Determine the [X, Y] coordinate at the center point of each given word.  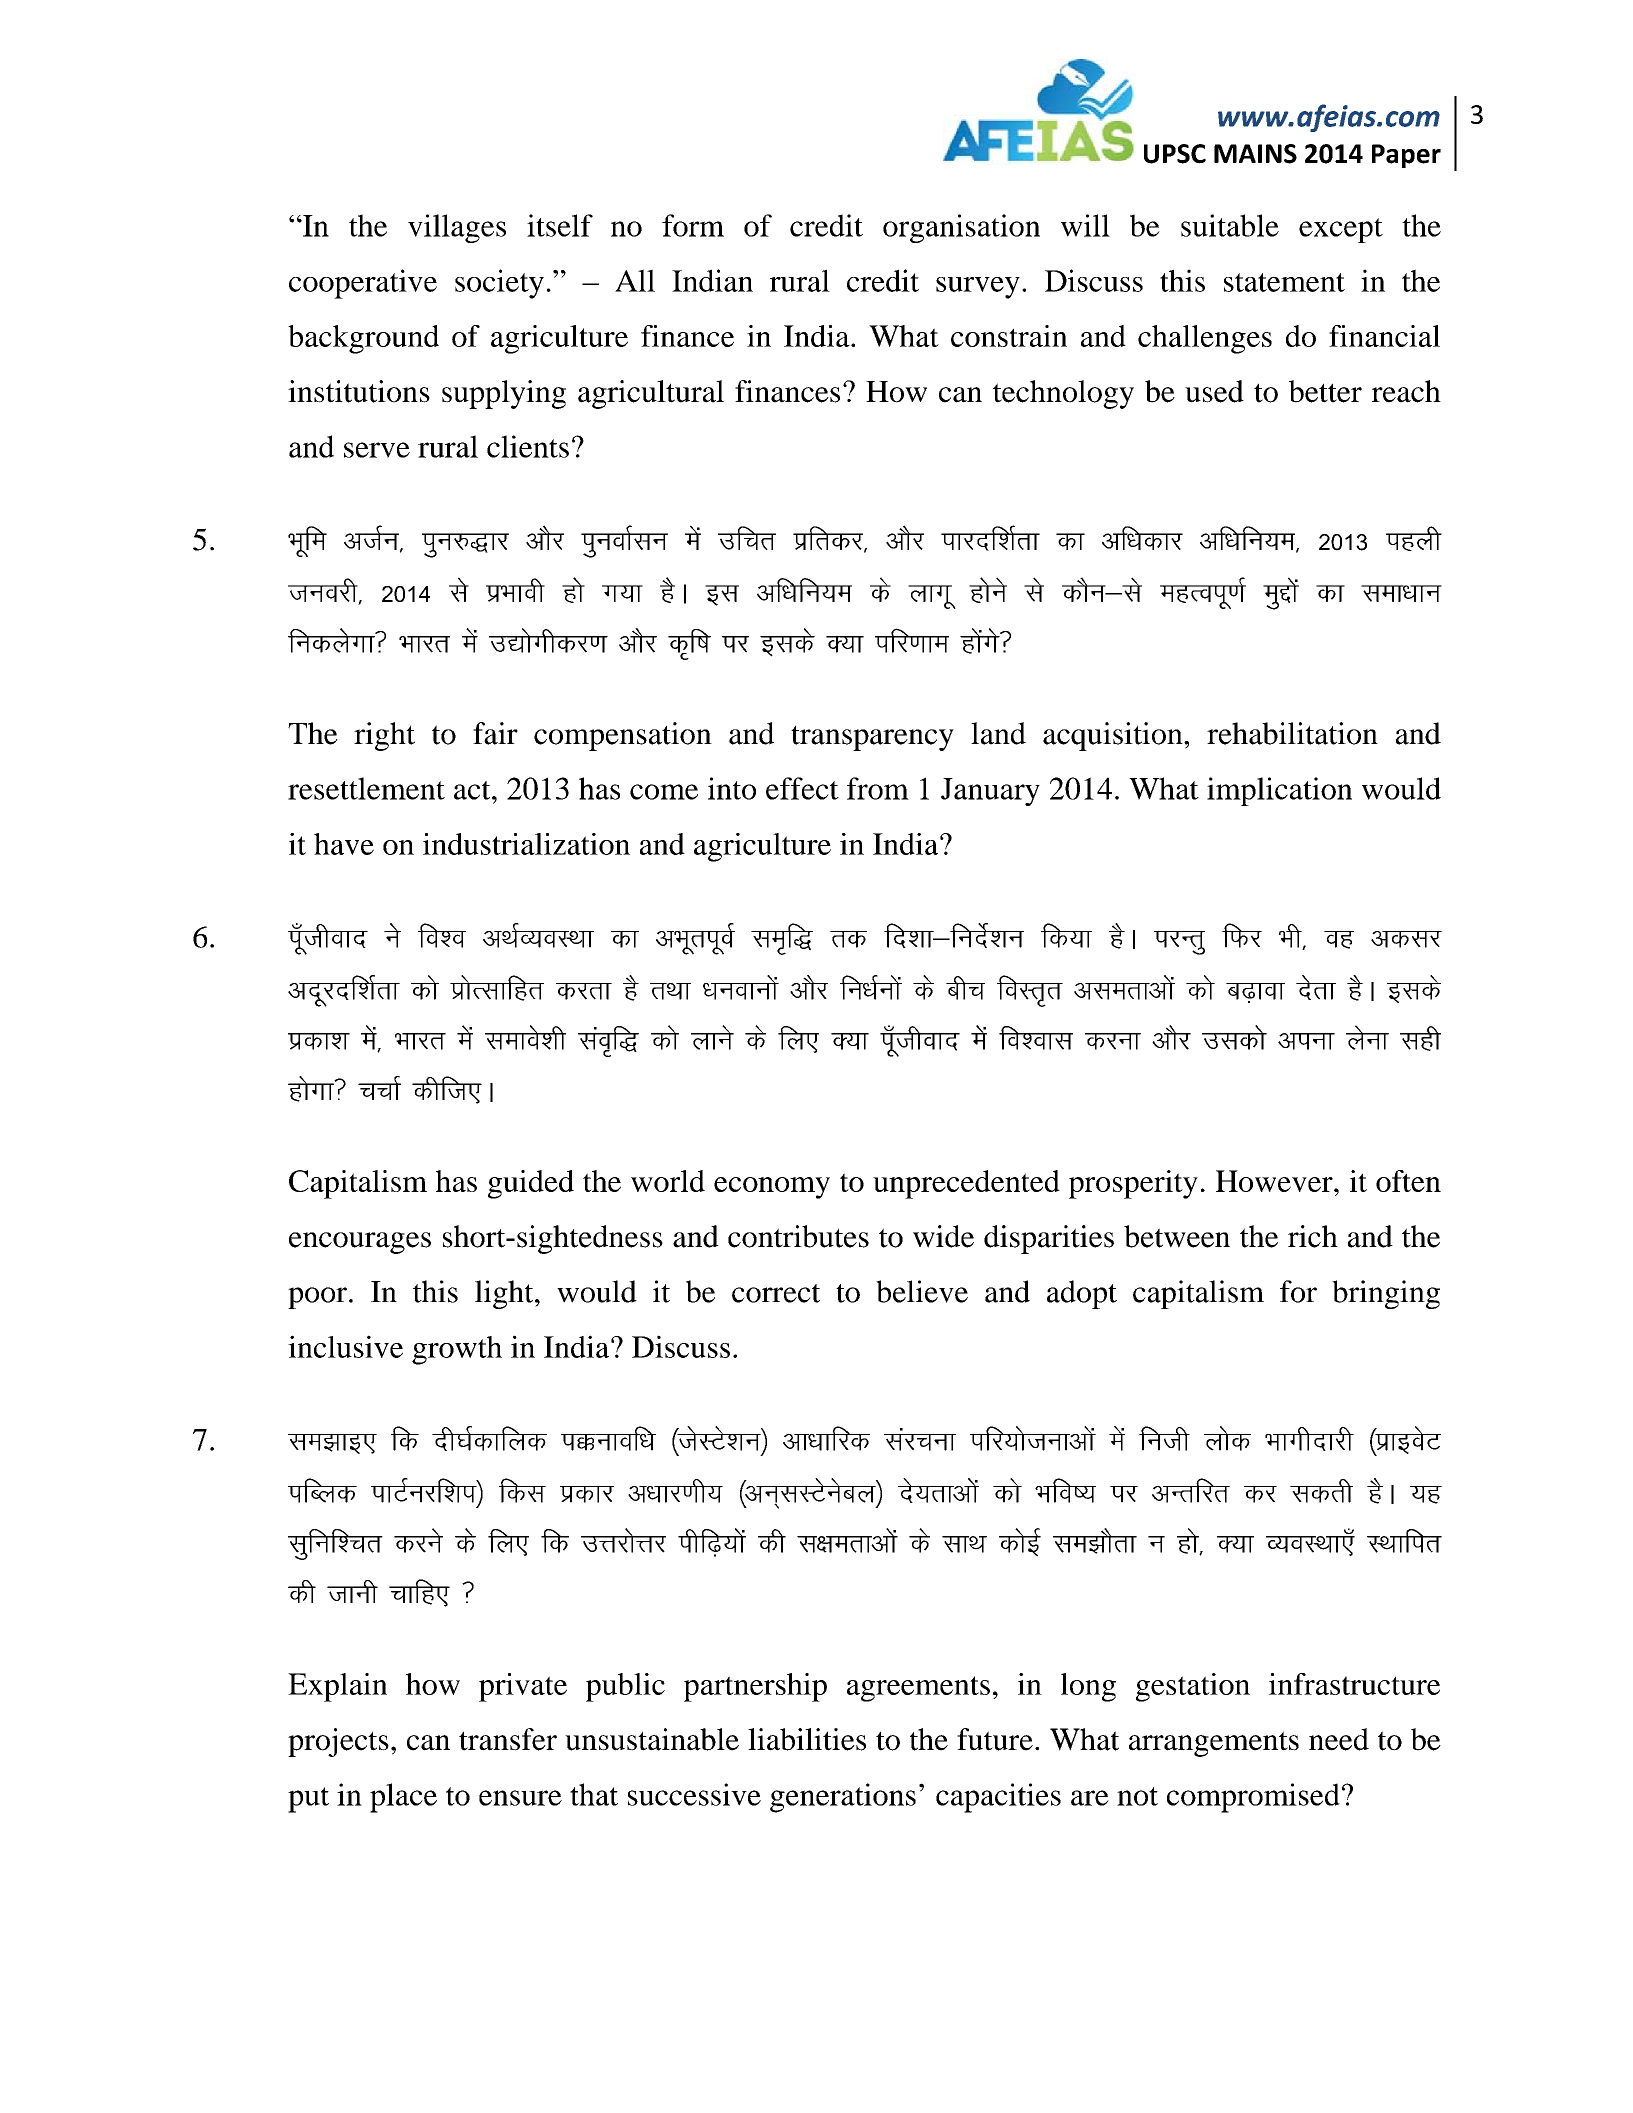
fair [495, 733]
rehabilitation [1292, 733]
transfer [508, 1739]
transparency [872, 738]
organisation [961, 228]
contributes [798, 1236]
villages [457, 228]
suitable [1230, 225]
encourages [360, 1243]
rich [1313, 1236]
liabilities [807, 1739]
